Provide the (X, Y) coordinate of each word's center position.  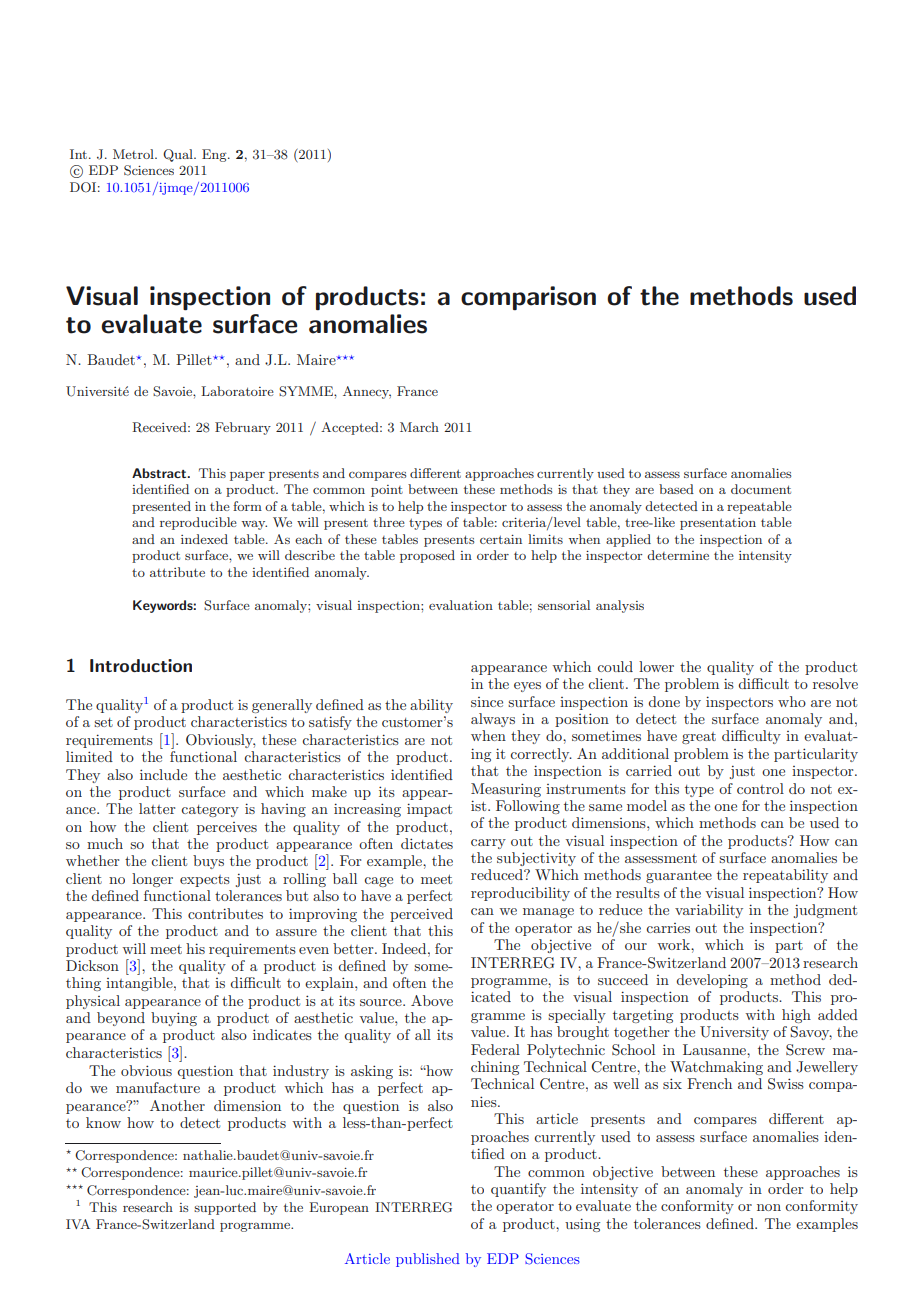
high (796, 1016)
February (243, 428)
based (676, 489)
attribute (177, 572)
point (387, 491)
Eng (215, 155)
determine (678, 555)
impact (429, 810)
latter (157, 808)
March (419, 427)
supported (225, 1208)
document (761, 489)
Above (432, 1000)
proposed (427, 556)
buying (174, 1019)
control (760, 788)
